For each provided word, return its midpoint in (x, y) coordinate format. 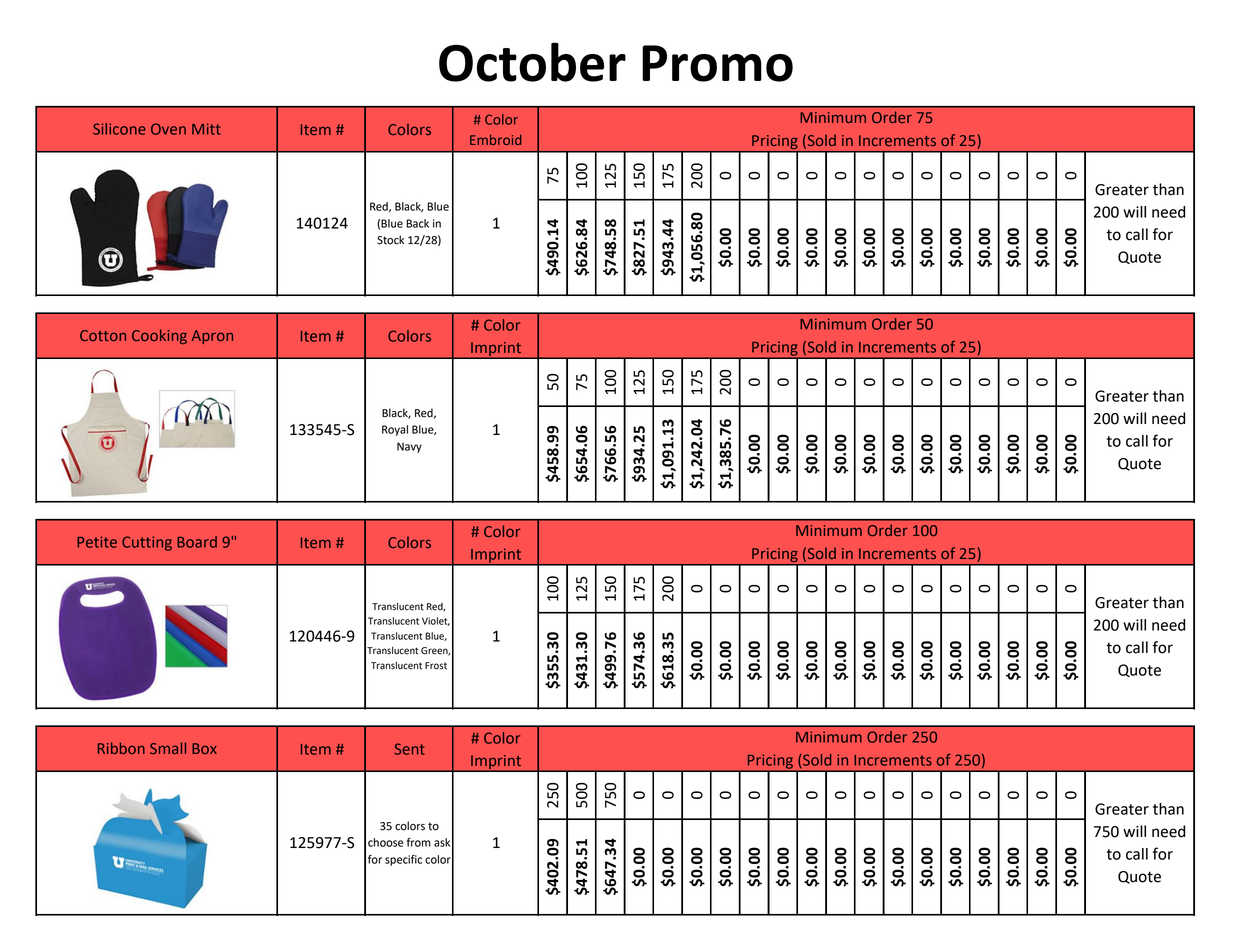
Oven (168, 129)
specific (403, 860)
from (419, 842)
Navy (409, 447)
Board (197, 542)
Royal (395, 430)
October (532, 62)
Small (168, 748)
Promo (717, 63)
